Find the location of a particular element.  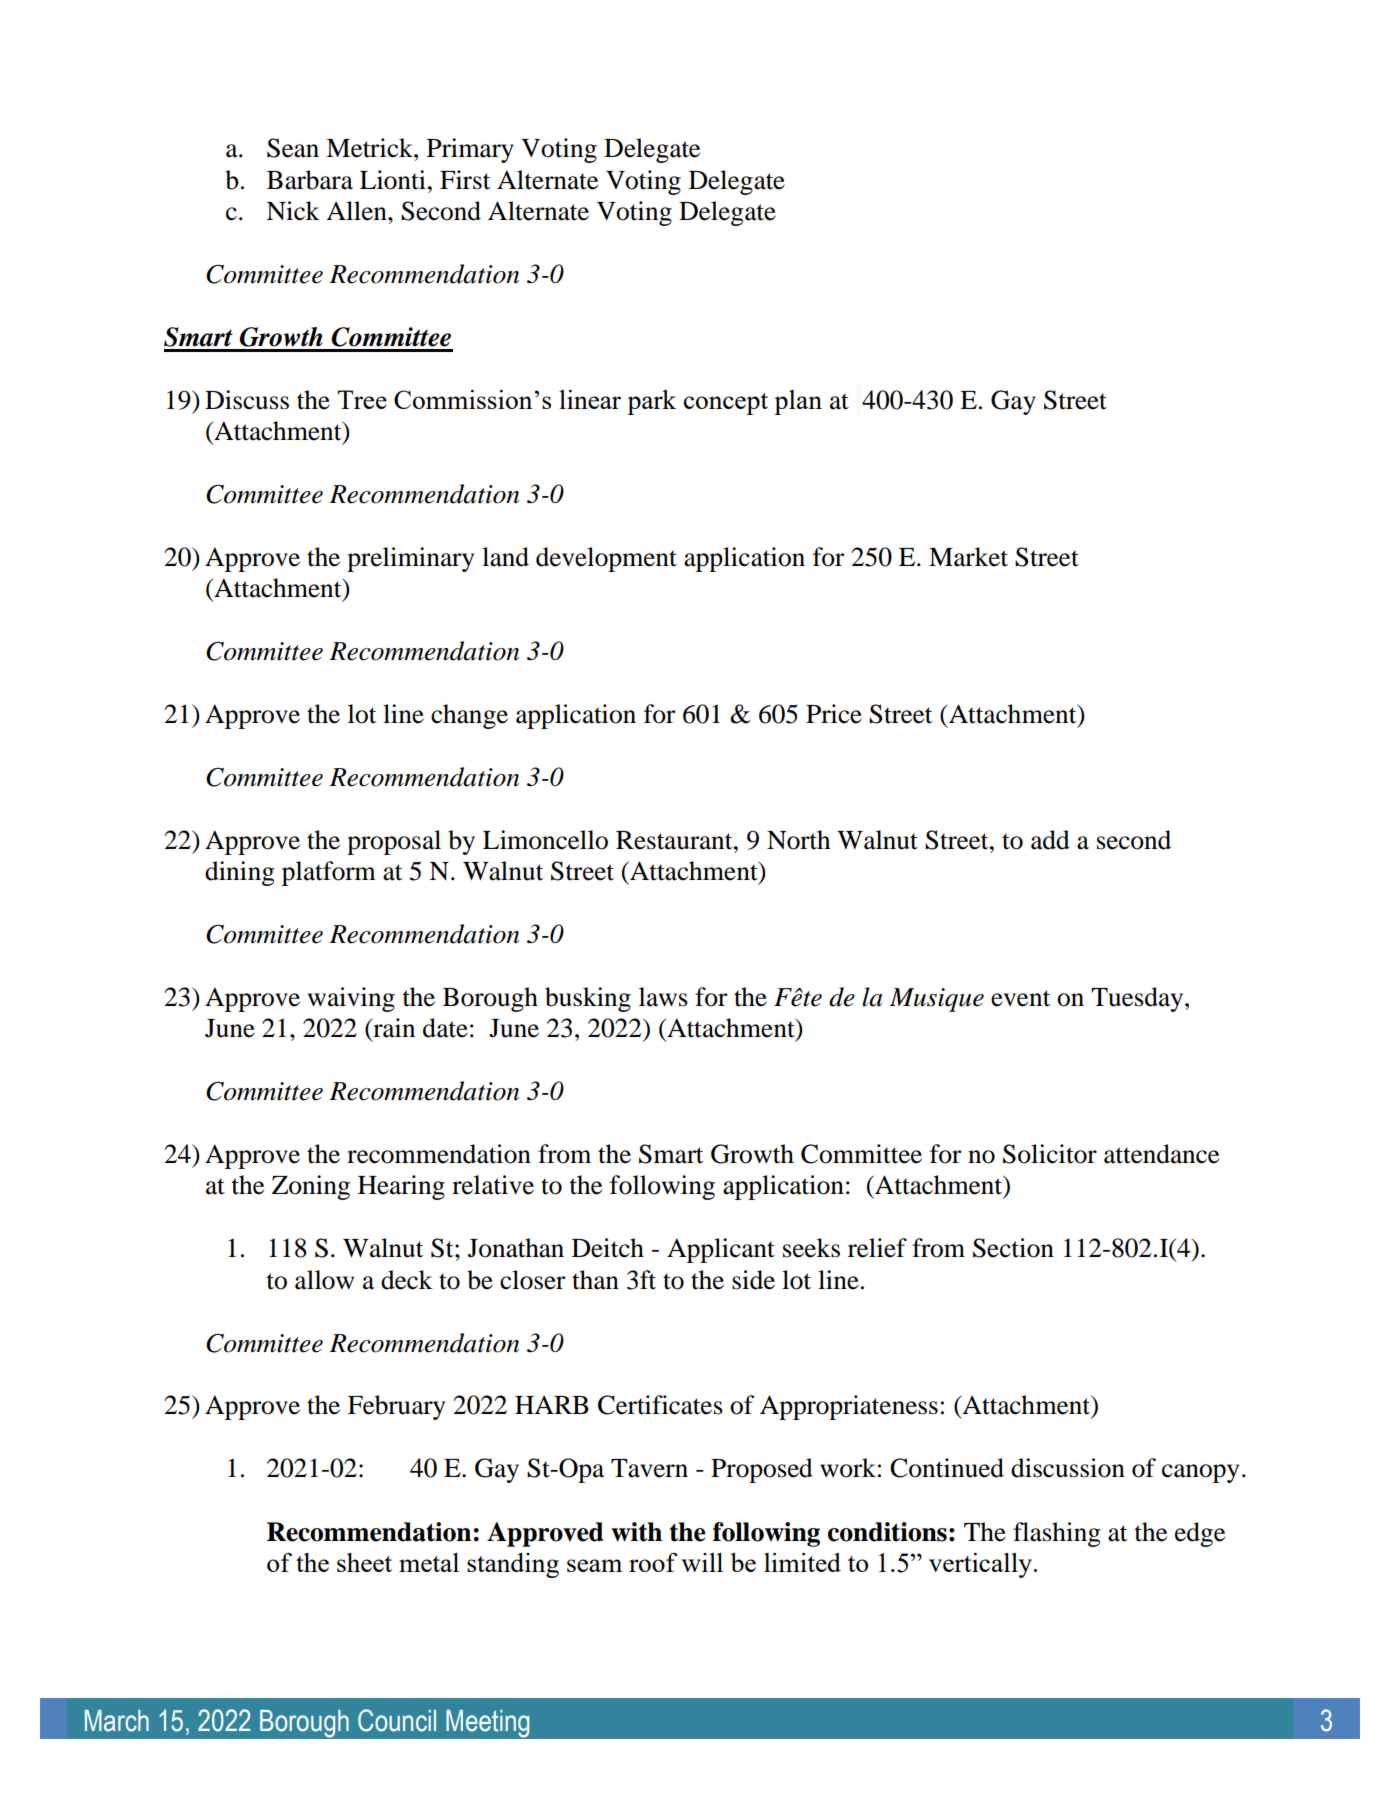

dining is located at coordinates (239, 873).
